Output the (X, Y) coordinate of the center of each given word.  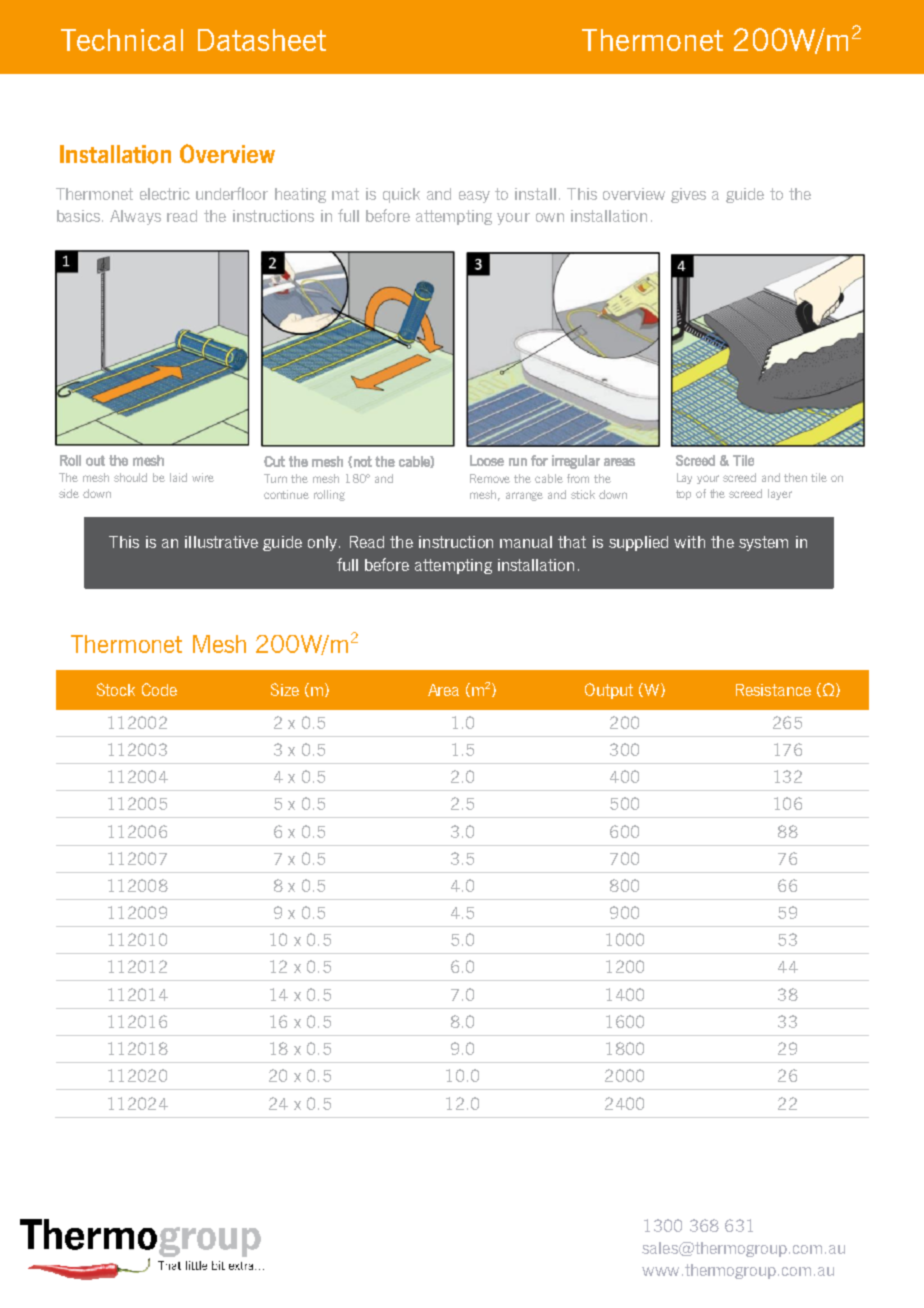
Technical (122, 40)
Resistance (773, 690)
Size (285, 689)
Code (159, 689)
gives (688, 195)
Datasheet (262, 40)
